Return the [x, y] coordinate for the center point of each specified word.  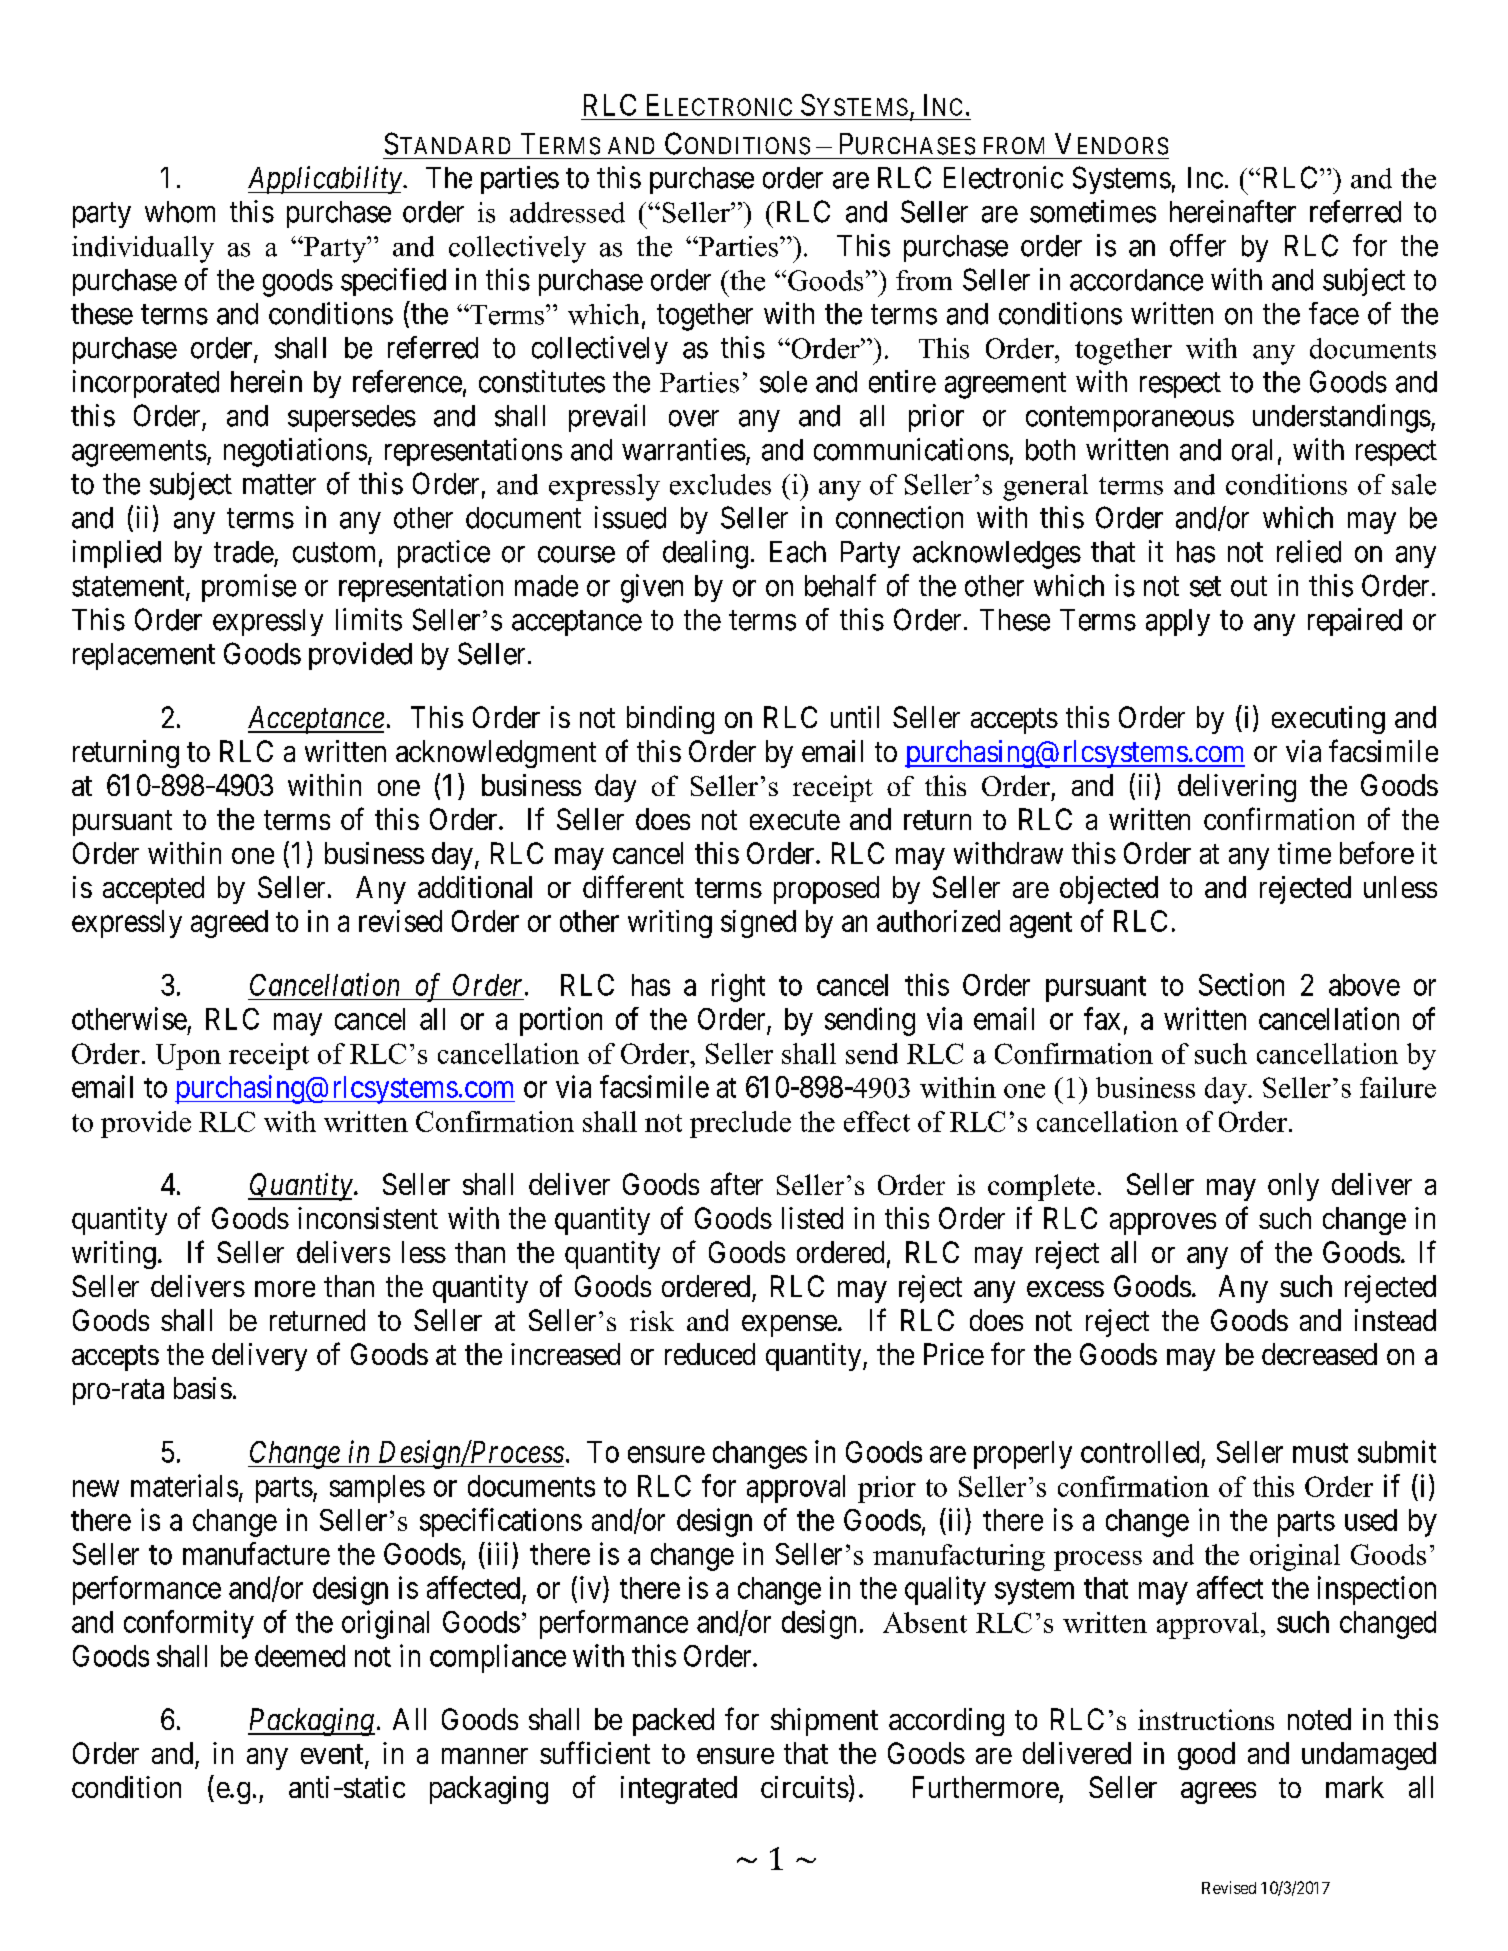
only [1293, 1187]
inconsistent [368, 1218]
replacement [144, 656]
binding [670, 720]
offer [1198, 245]
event [333, 1756]
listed [812, 1218]
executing [1328, 720]
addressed [567, 212]
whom [180, 212]
